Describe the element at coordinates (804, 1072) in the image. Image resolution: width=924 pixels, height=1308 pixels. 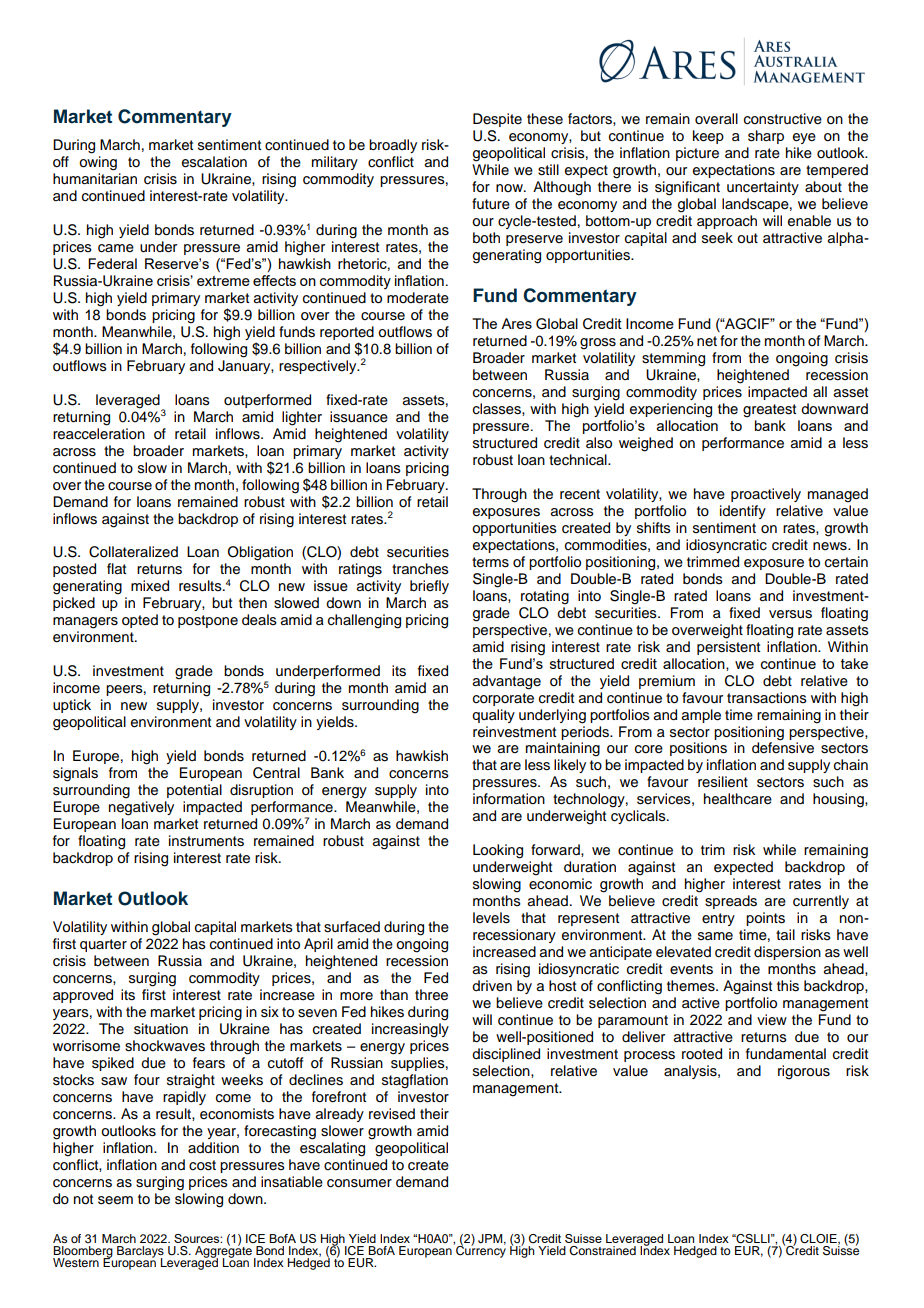
I see `rigorous` at that location.
